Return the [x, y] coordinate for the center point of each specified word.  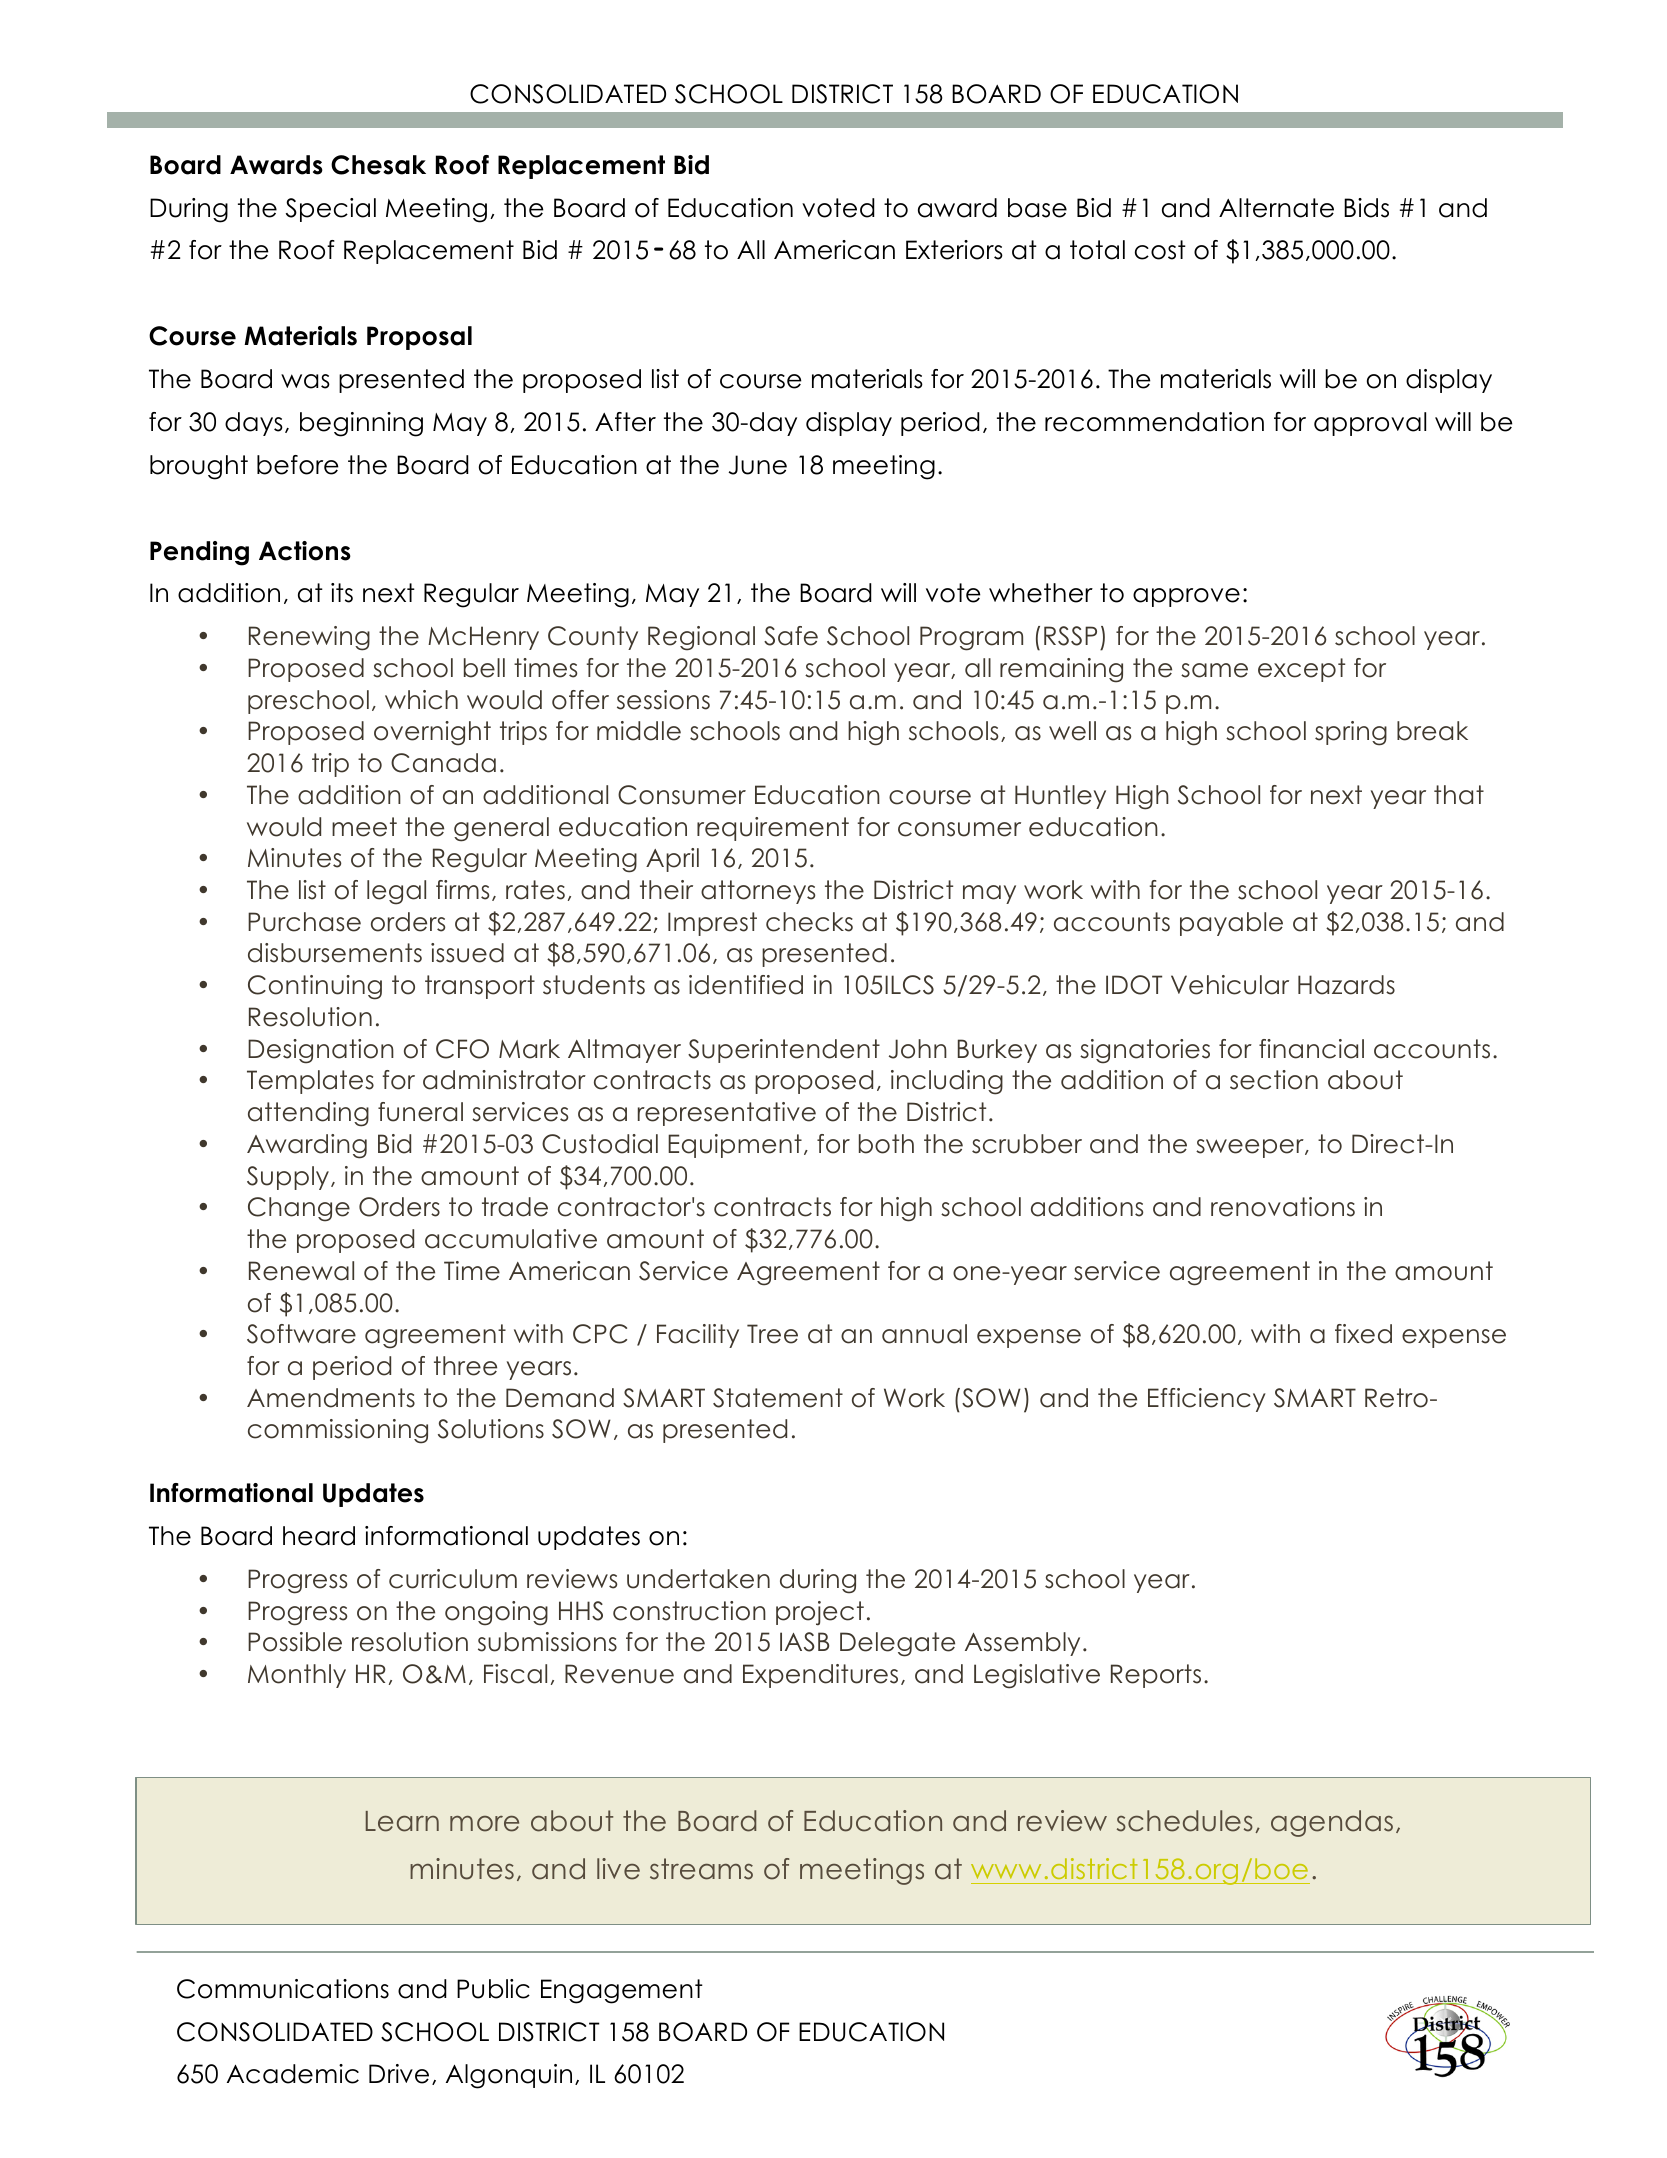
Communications [283, 1989]
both [886, 1144]
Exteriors [954, 250]
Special [331, 210]
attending [308, 1114]
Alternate [1276, 208]
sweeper [1251, 1148]
